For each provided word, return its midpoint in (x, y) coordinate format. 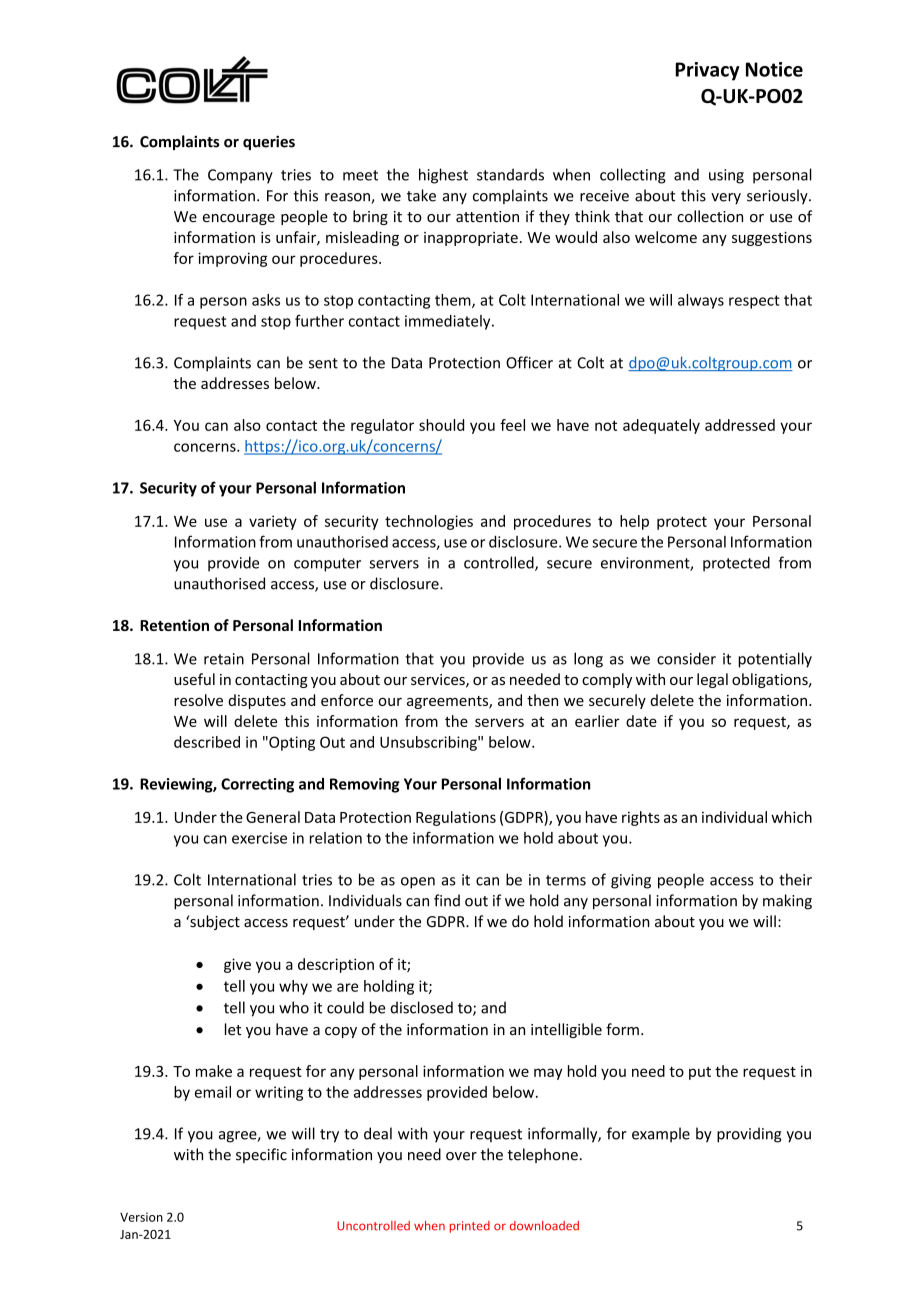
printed (470, 1227)
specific (261, 1155)
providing (749, 1135)
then (542, 700)
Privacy (708, 71)
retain (224, 659)
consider (686, 658)
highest (443, 176)
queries (269, 142)
